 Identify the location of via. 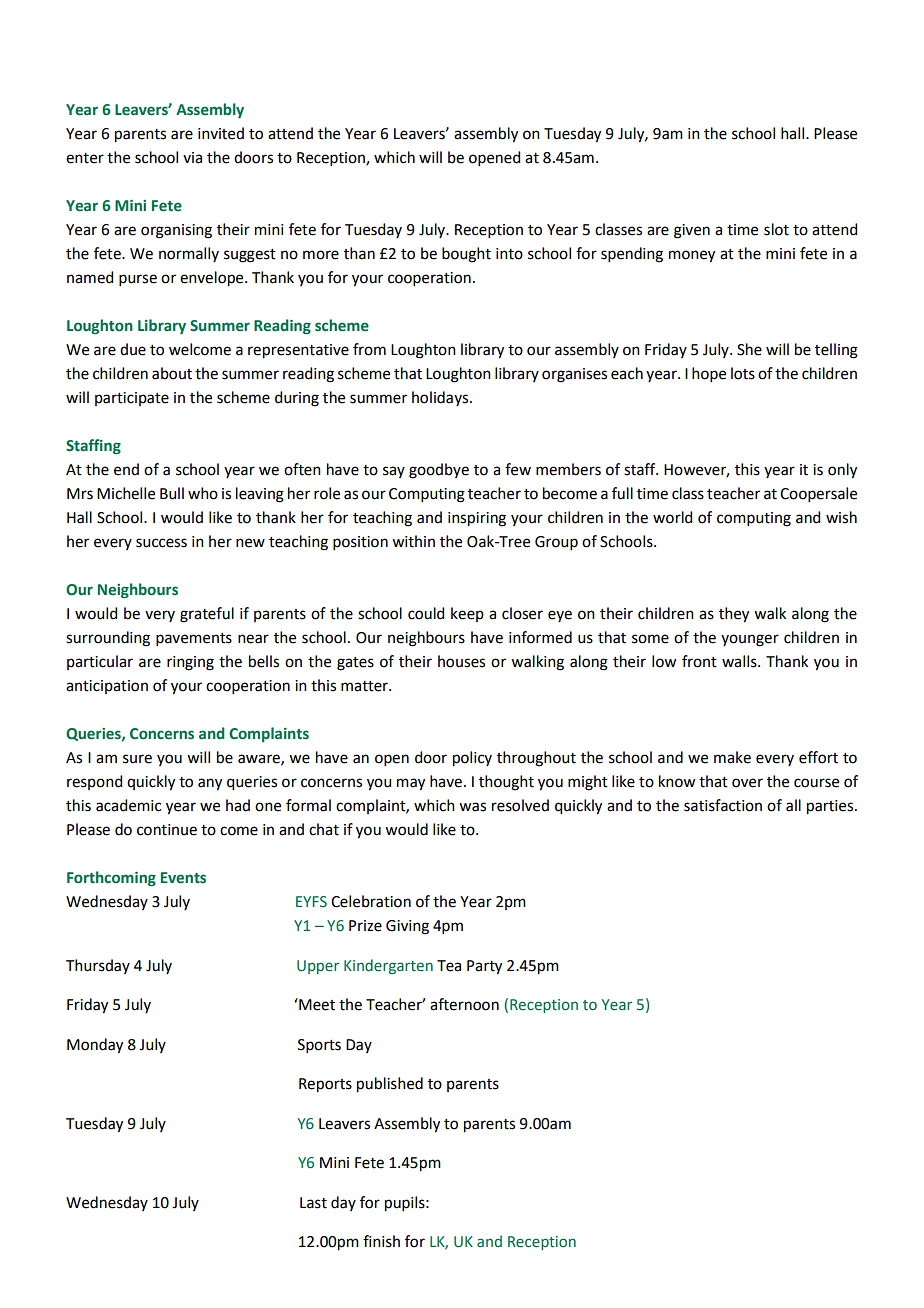
(192, 158).
